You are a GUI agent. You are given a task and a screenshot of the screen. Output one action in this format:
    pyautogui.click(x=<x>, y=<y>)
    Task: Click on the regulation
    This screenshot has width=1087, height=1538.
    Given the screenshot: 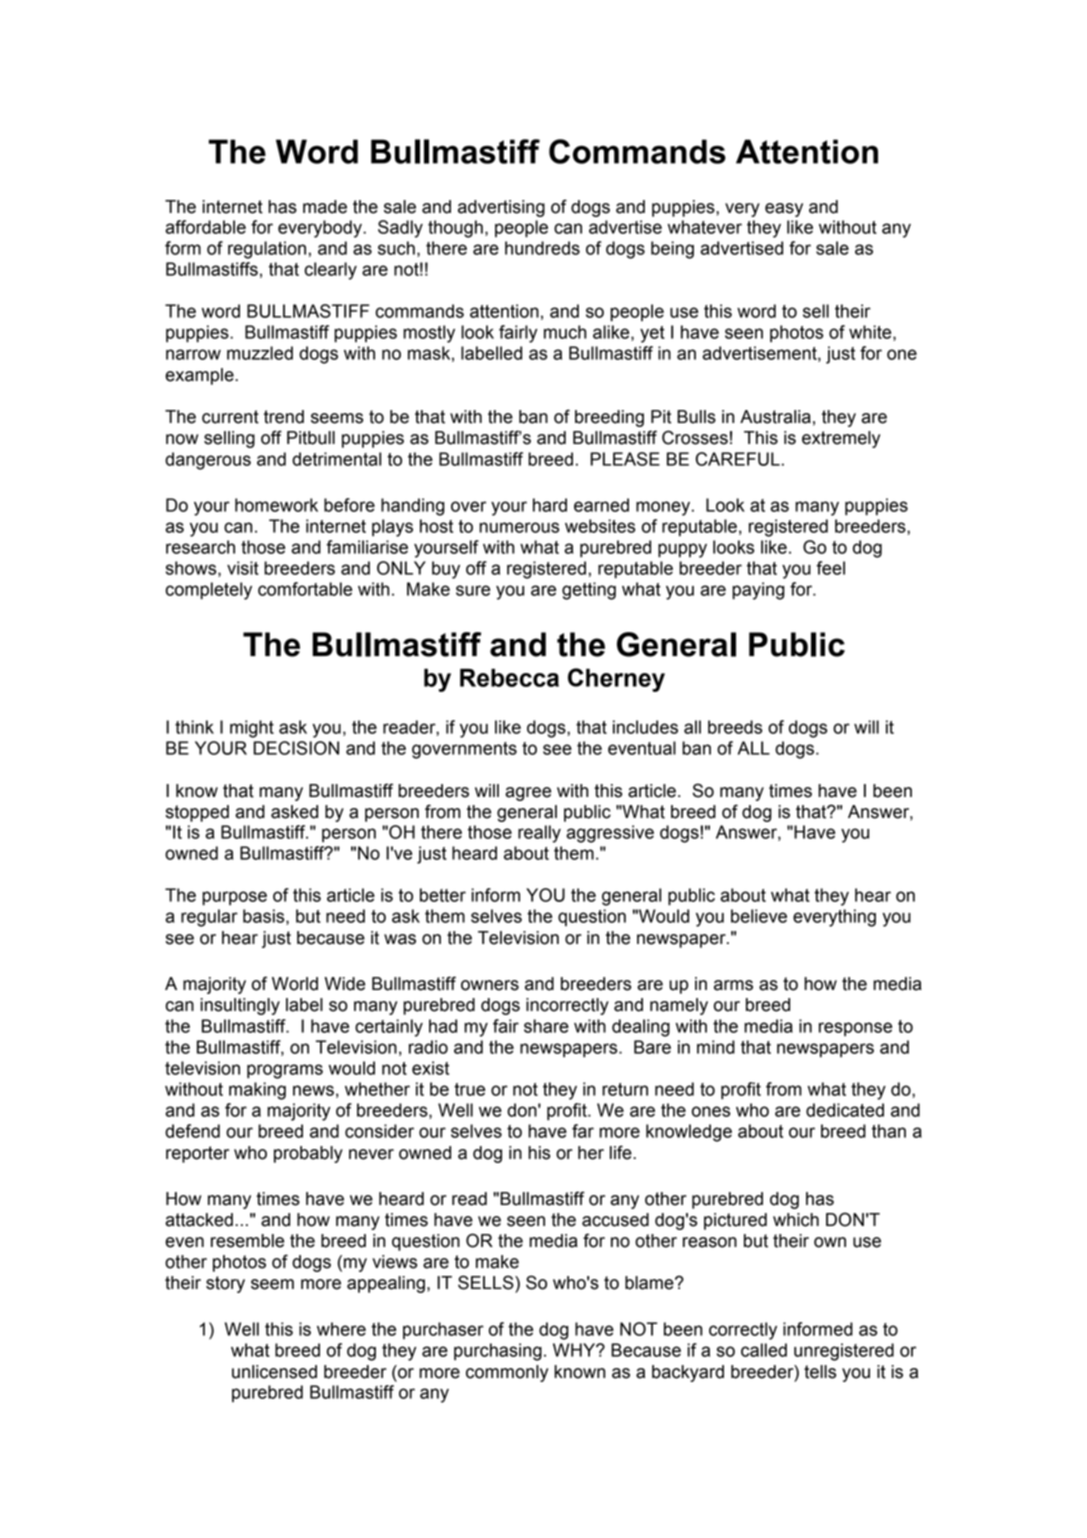 What is the action you would take?
    pyautogui.click(x=267, y=250)
